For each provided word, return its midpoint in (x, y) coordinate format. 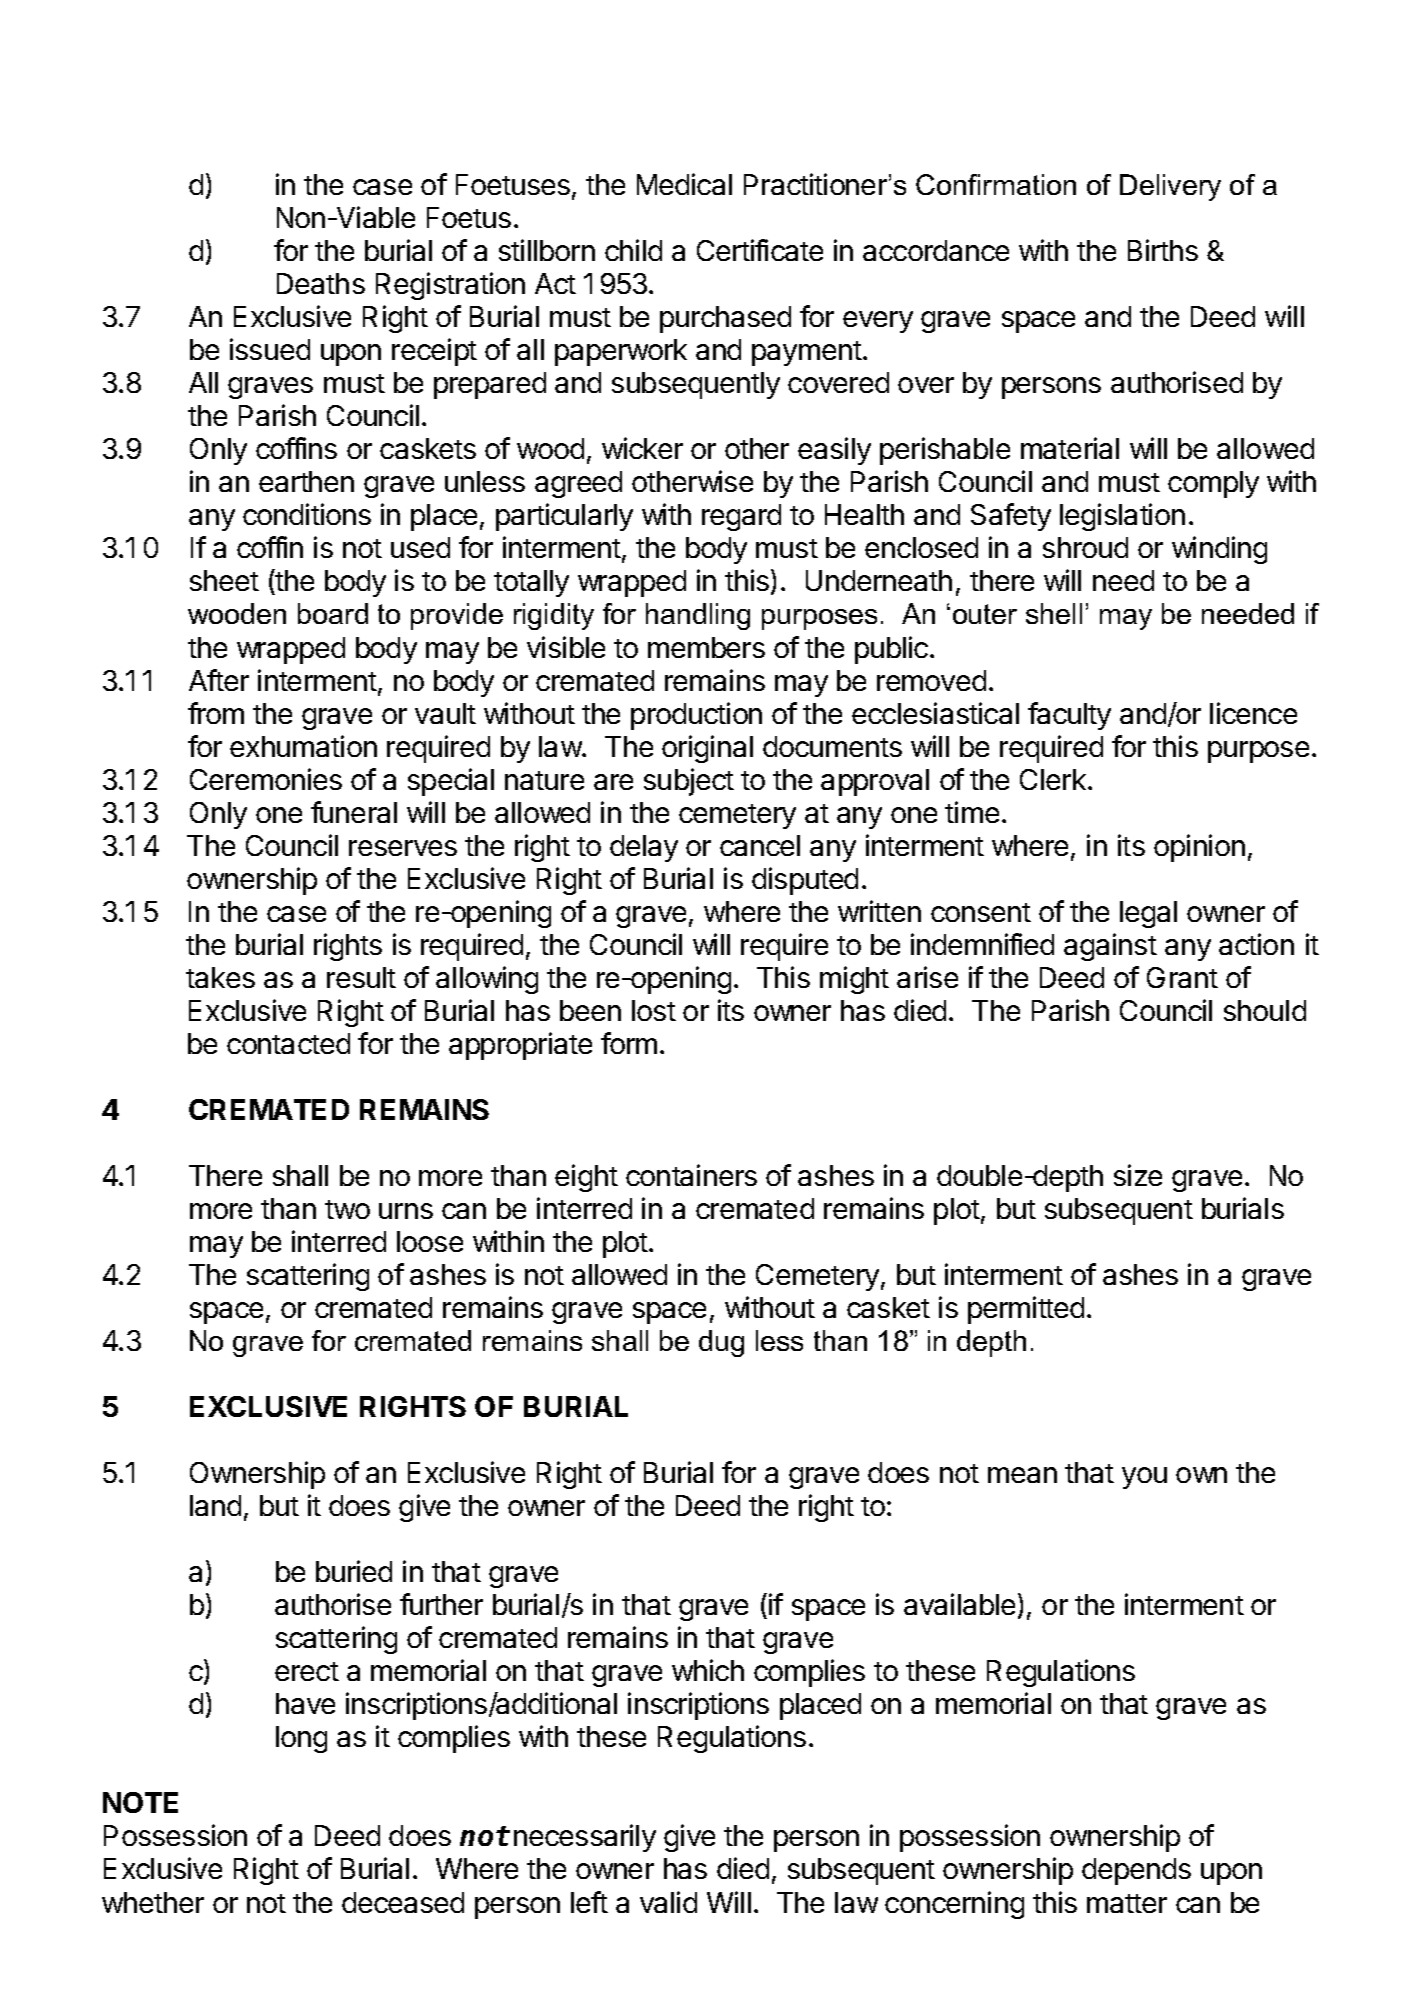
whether (153, 1902)
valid (668, 1902)
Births (1163, 250)
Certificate (760, 250)
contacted (288, 1043)
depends (1136, 1871)
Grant (1182, 977)
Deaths (321, 283)
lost (654, 1010)
